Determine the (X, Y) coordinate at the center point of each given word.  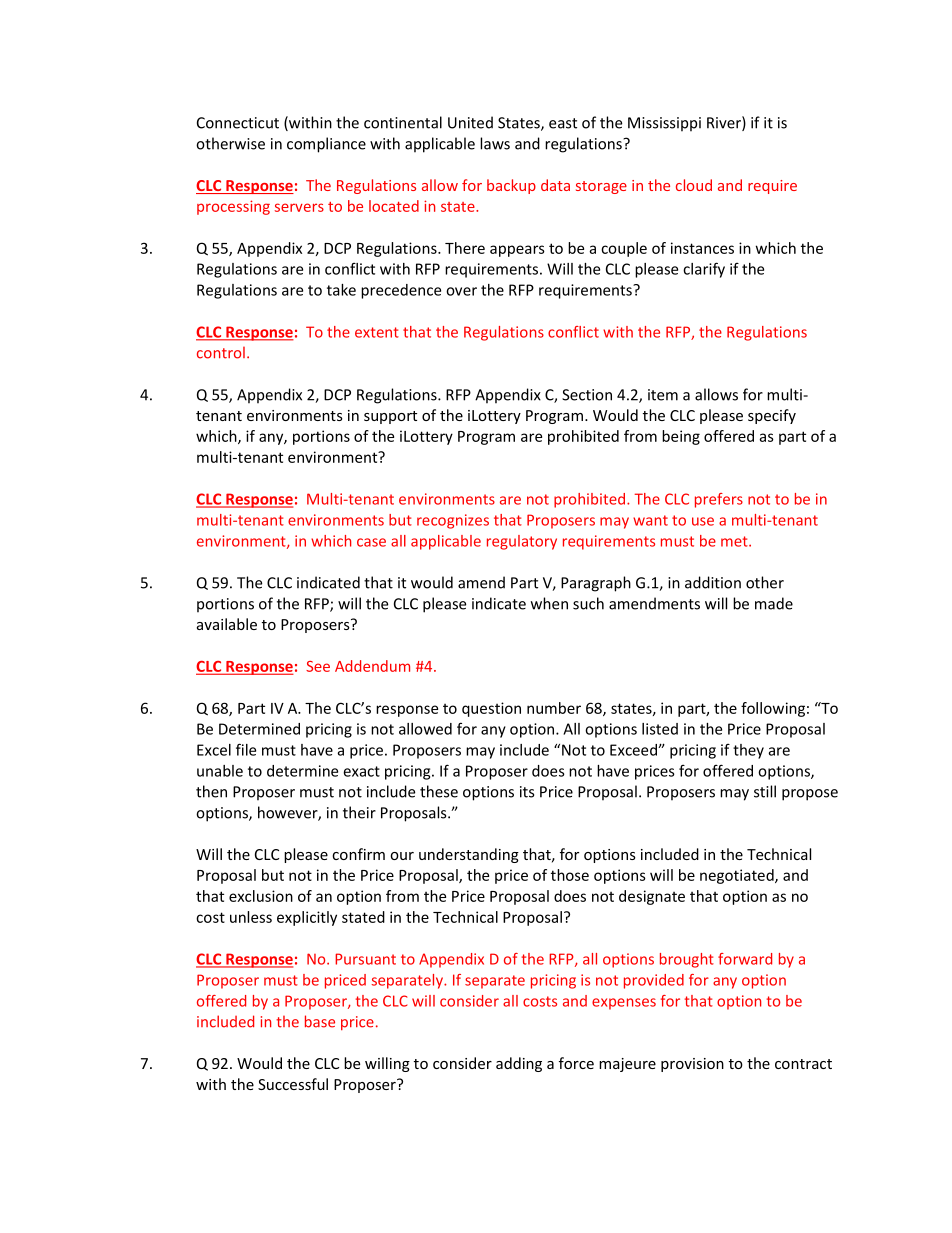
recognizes (453, 521)
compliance (326, 145)
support (390, 417)
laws (495, 143)
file (246, 749)
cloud (694, 185)
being (681, 437)
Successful (293, 1084)
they (748, 751)
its (527, 792)
